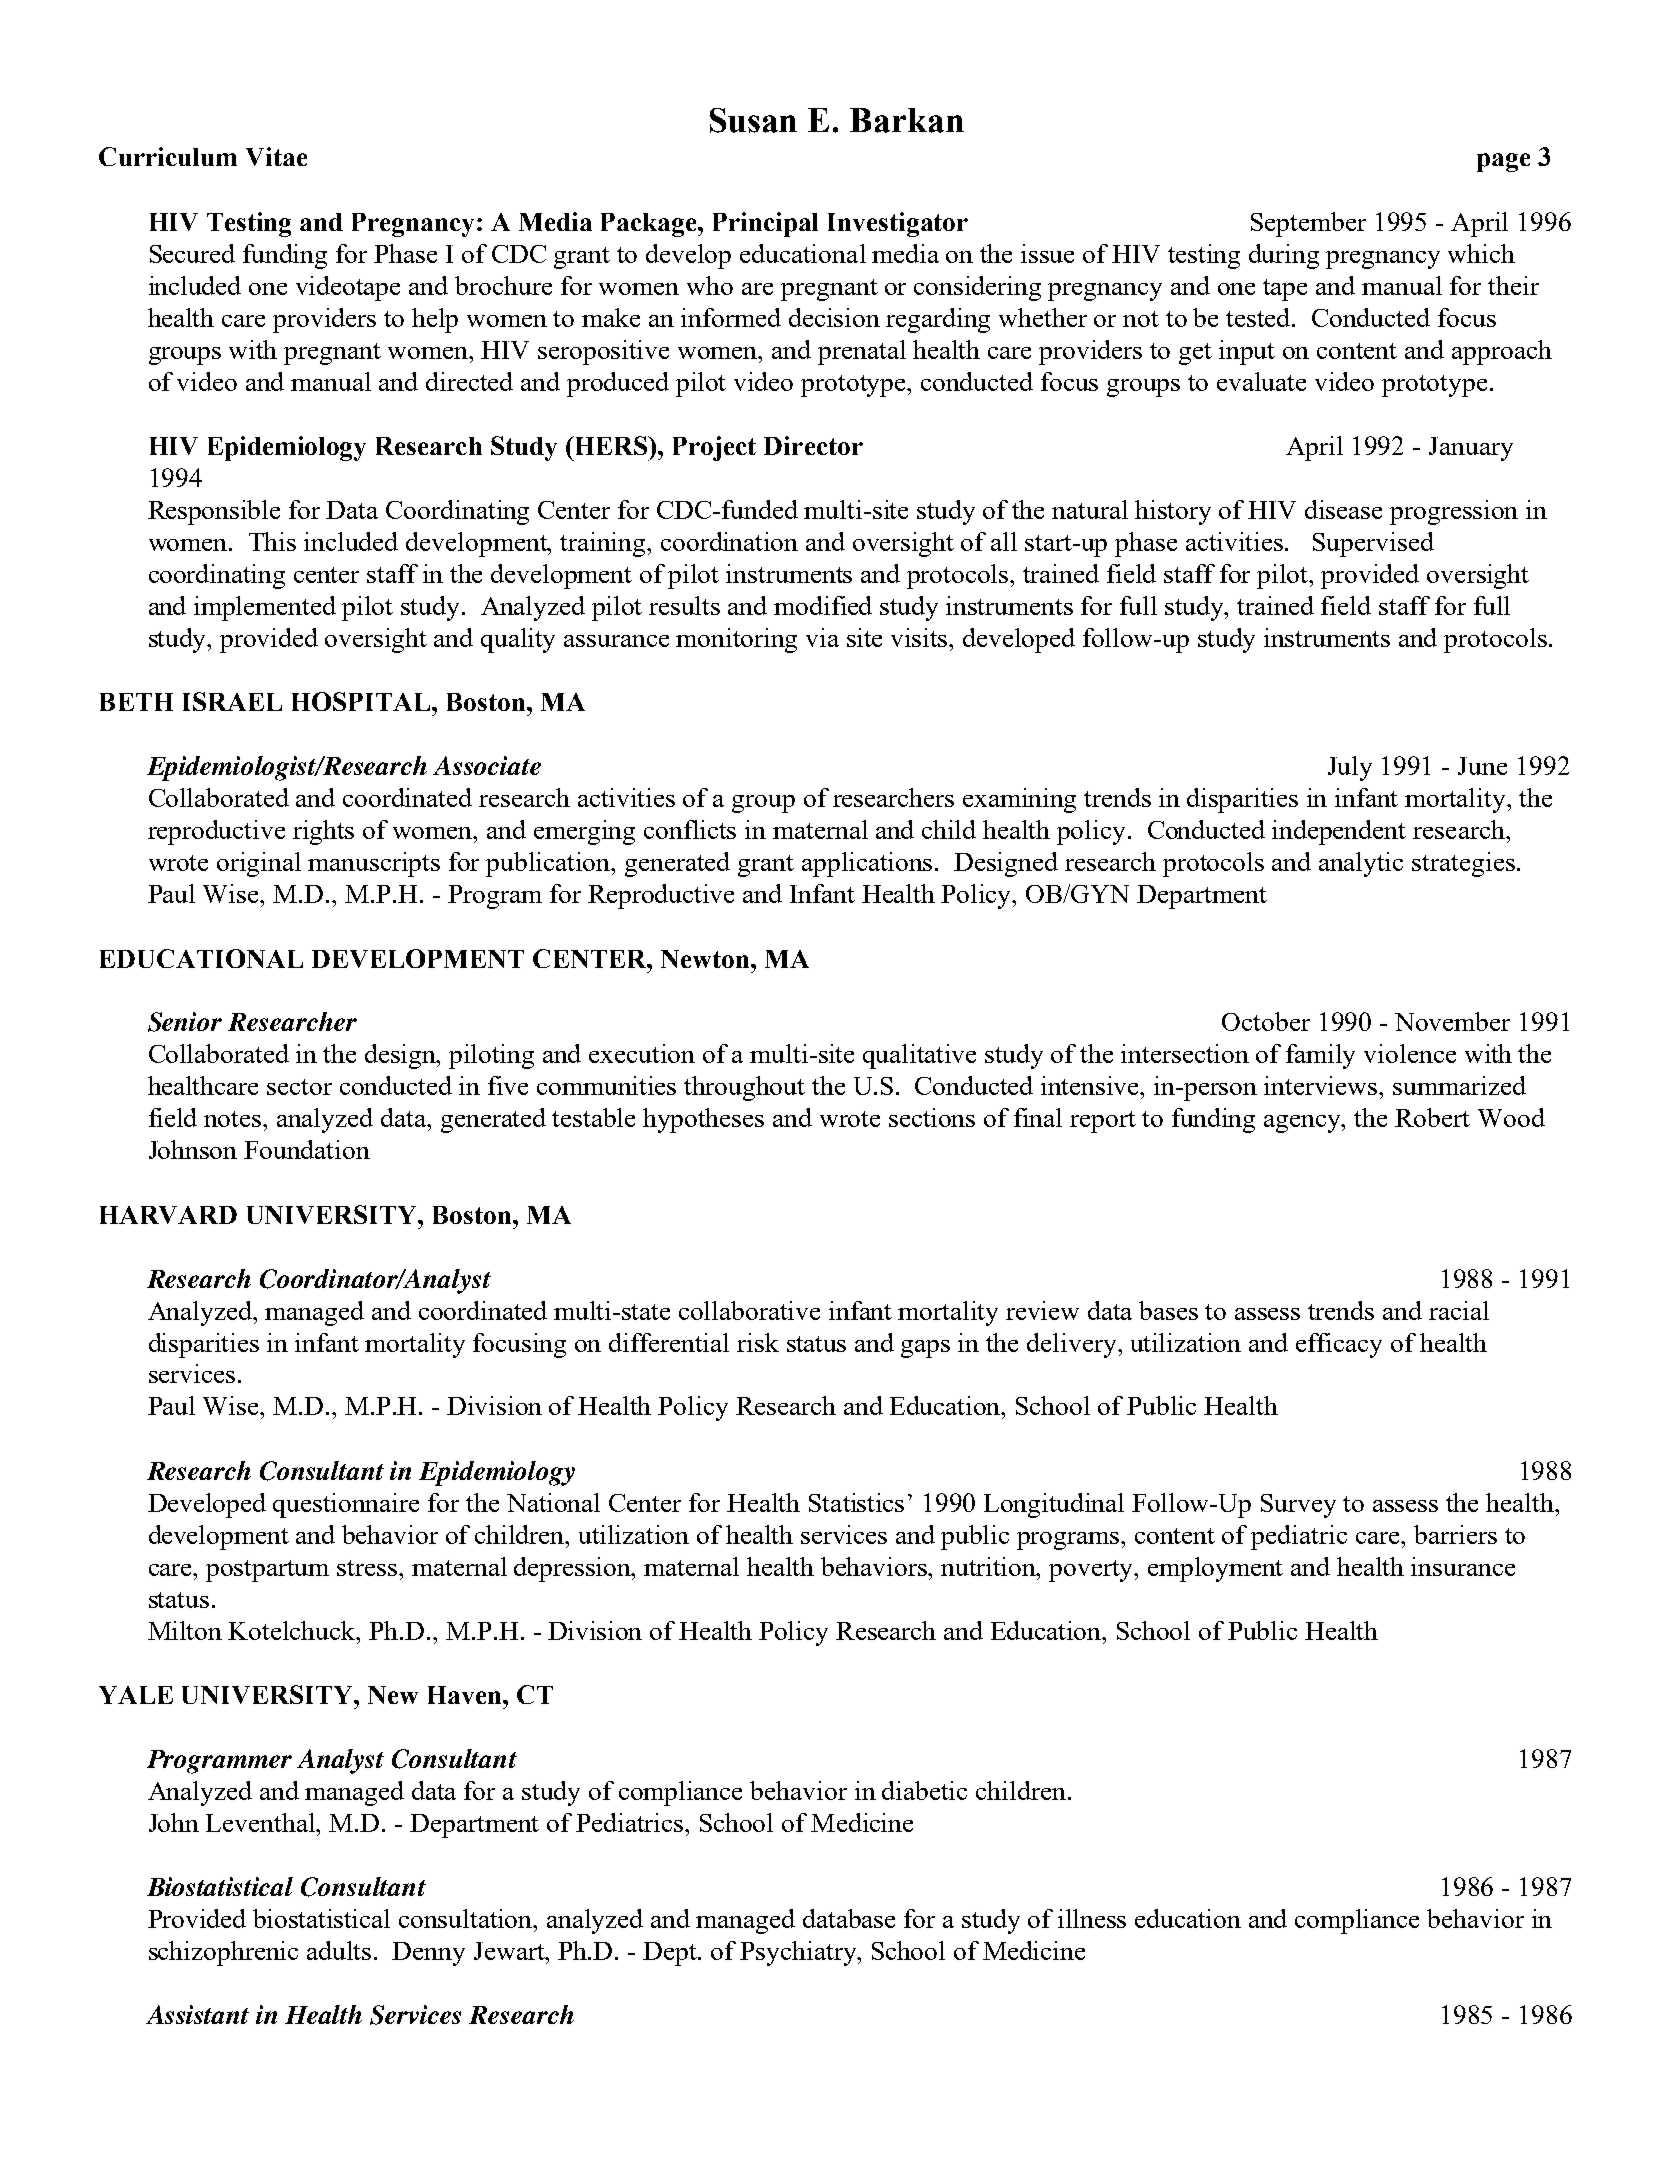 The width and height of the screenshot is (1673, 2165). Describe the element at coordinates (822, 637) in the screenshot. I see `via` at that location.
